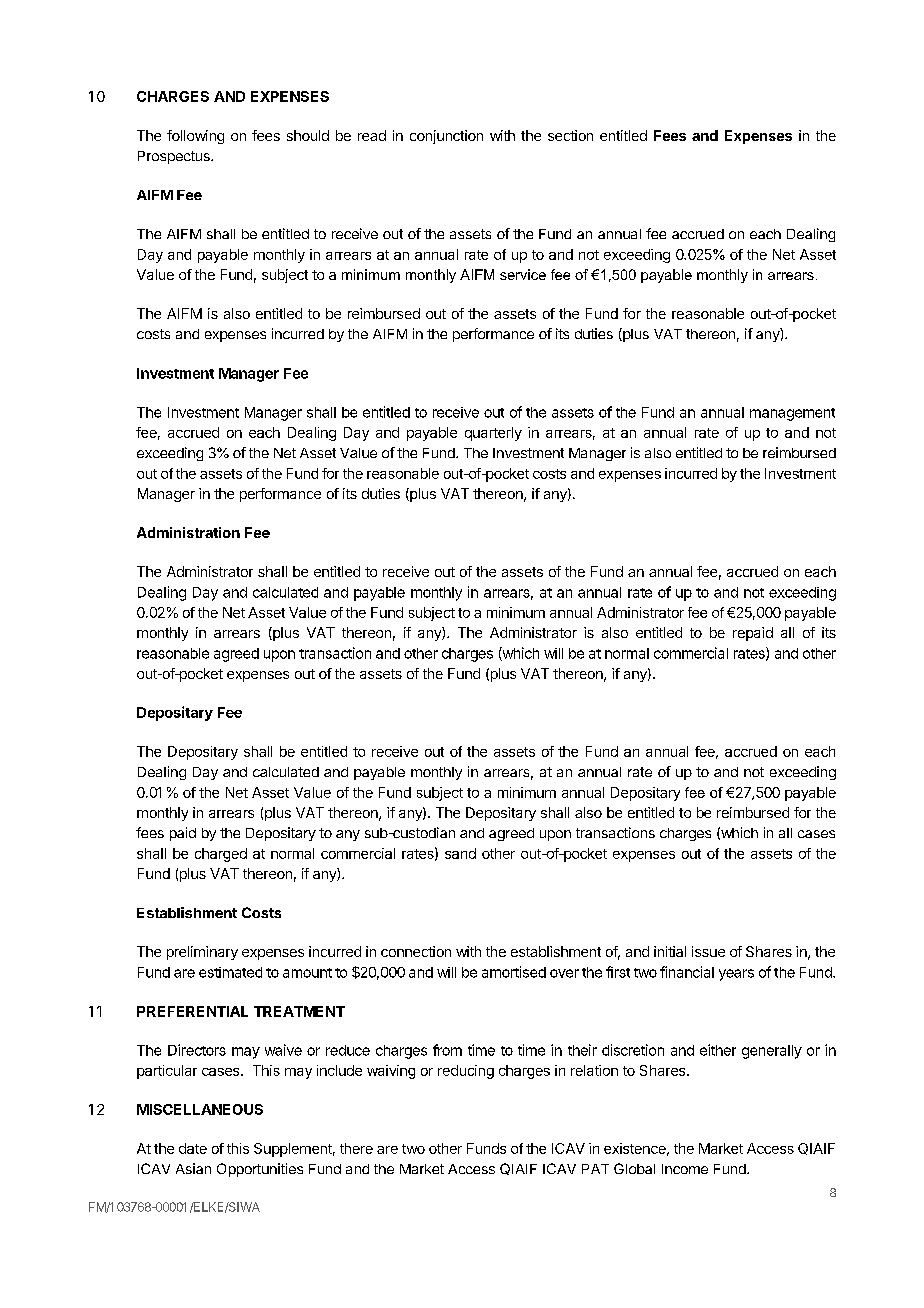  Describe the element at coordinates (792, 414) in the screenshot. I see `management` at that location.
